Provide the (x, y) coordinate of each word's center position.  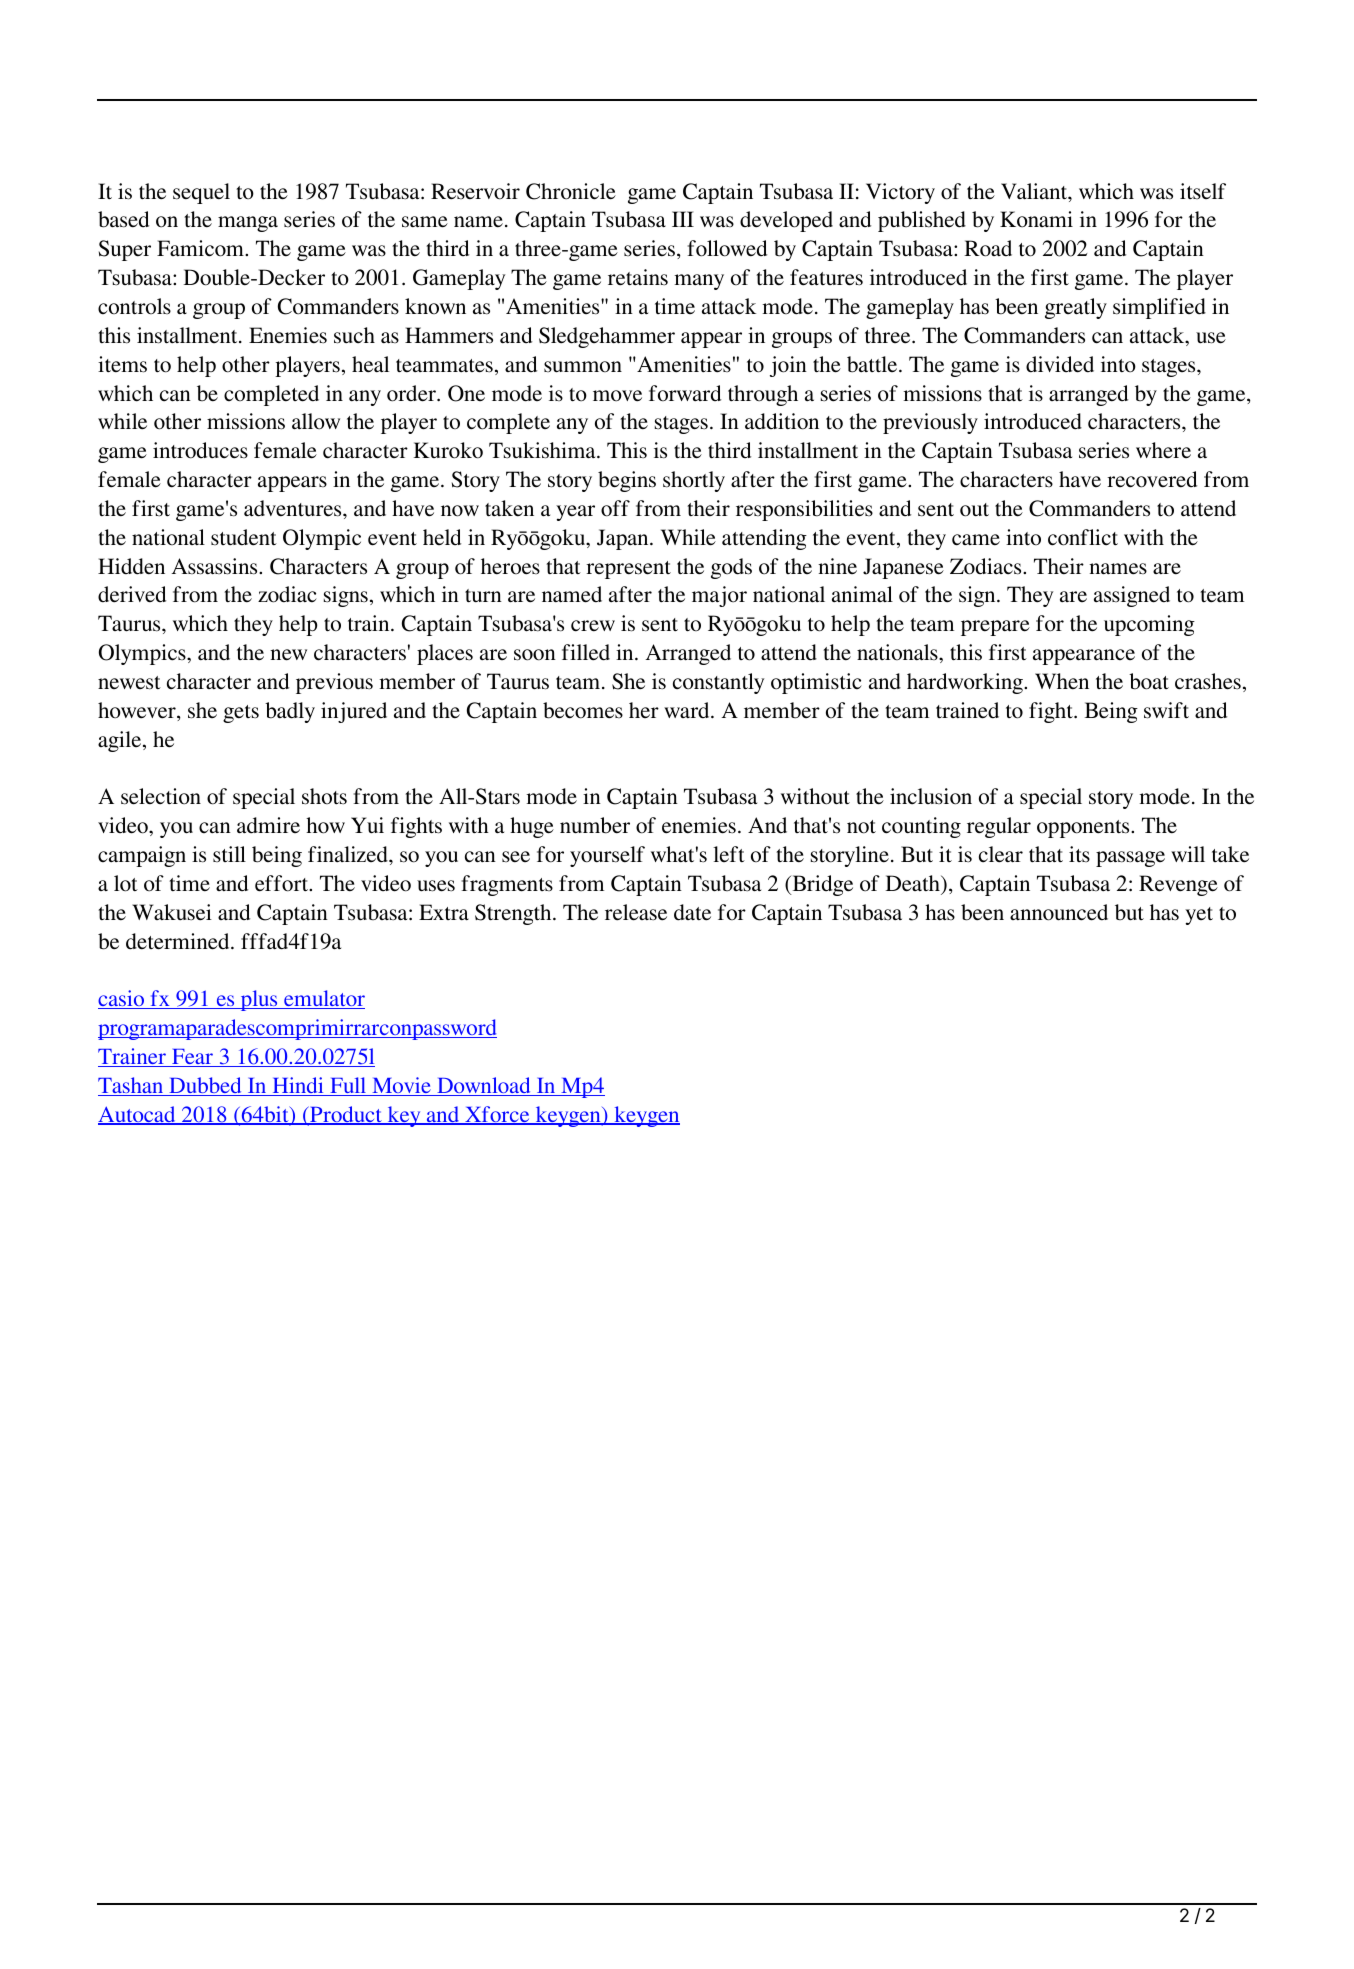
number (595, 825)
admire (268, 825)
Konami (1036, 219)
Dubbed (205, 1086)
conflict (1083, 537)
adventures (294, 508)
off (615, 508)
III (683, 219)
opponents (1084, 829)
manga (248, 224)
